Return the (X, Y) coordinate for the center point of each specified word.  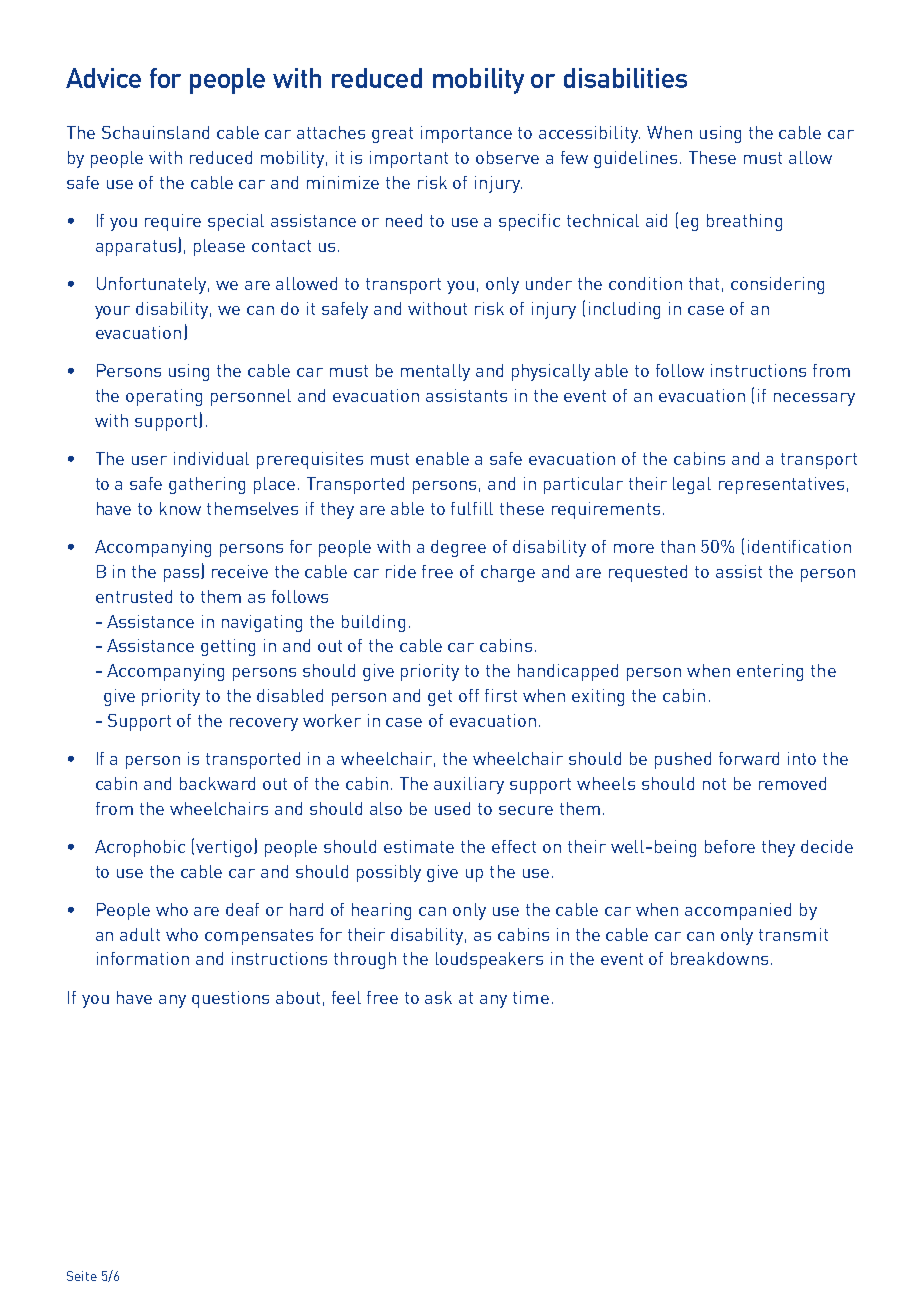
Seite (82, 1276)
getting (228, 647)
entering (770, 672)
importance (466, 134)
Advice (103, 78)
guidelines (635, 159)
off (469, 695)
